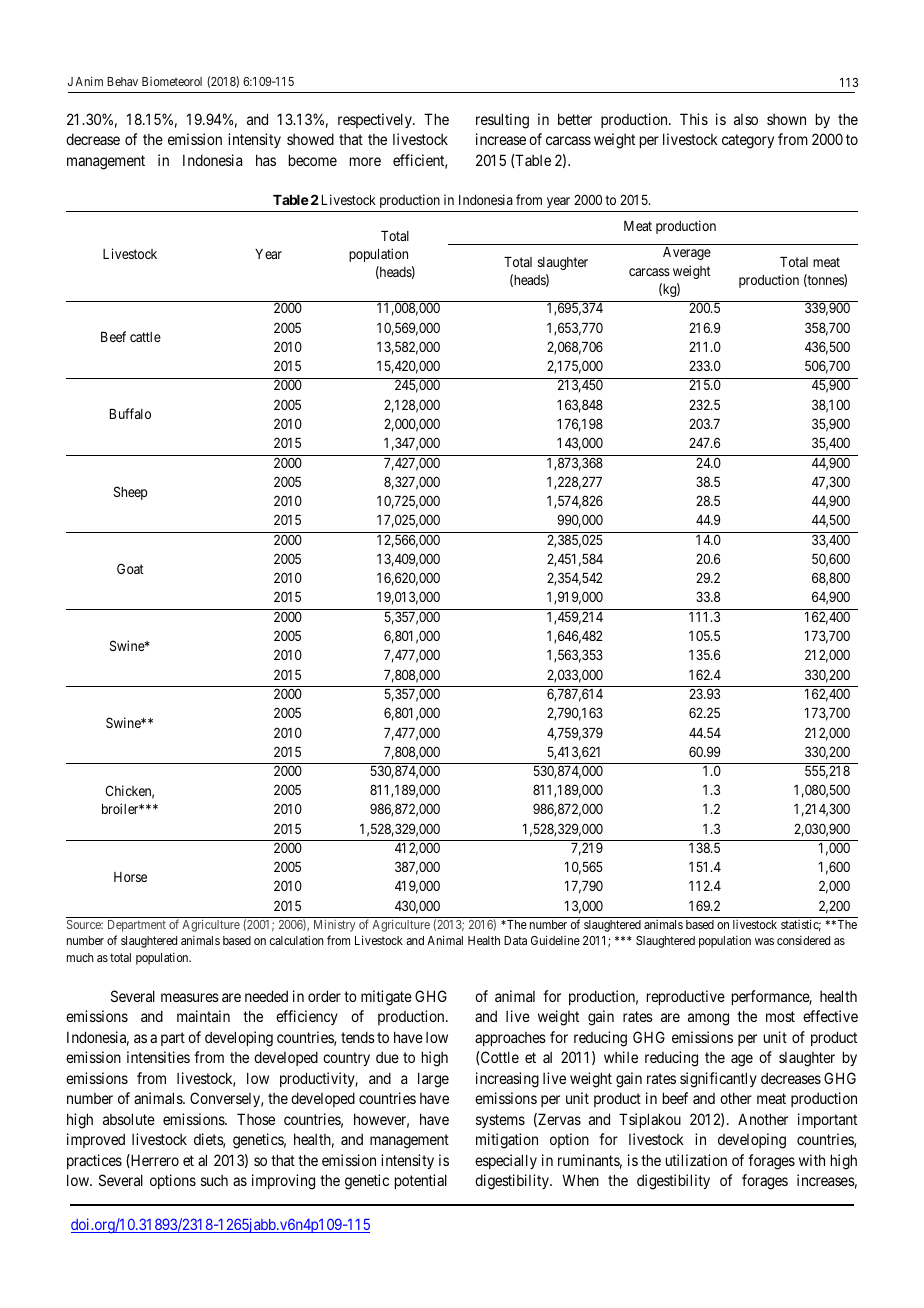  I want to click on Sheep, so click(130, 493).
